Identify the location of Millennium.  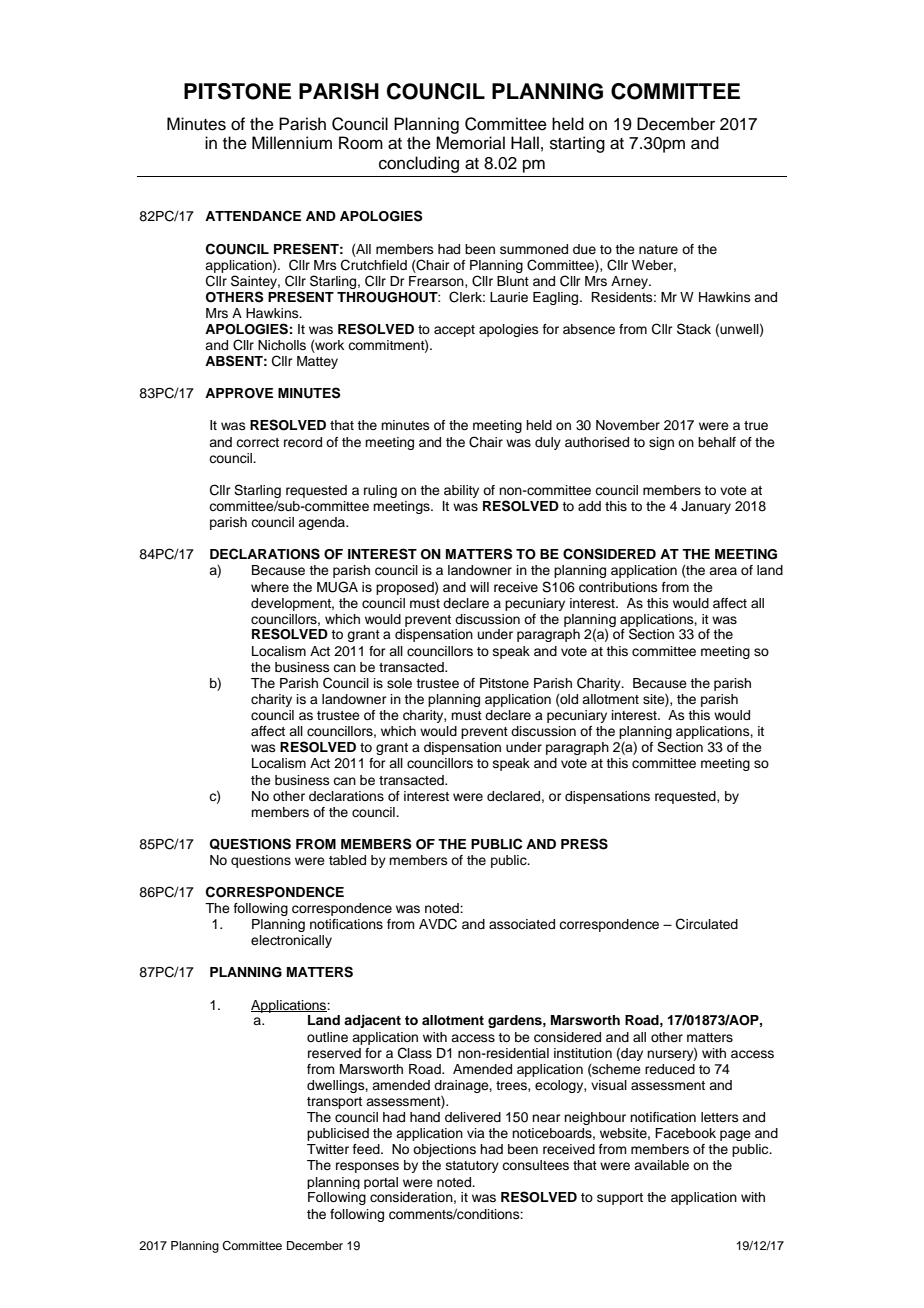
(292, 143).
